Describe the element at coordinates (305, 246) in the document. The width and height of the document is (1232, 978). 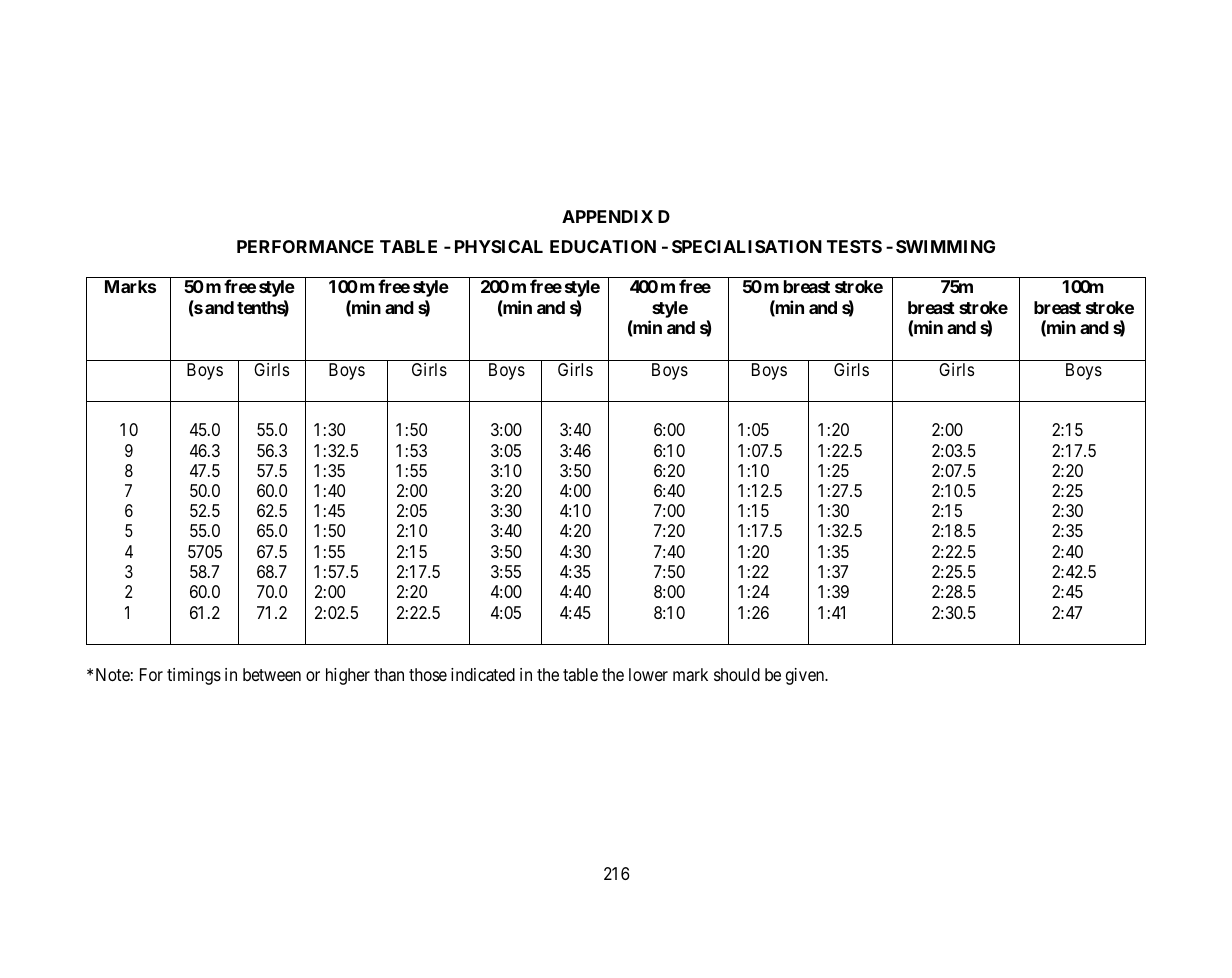
I see `PERFORMANCE` at that location.
